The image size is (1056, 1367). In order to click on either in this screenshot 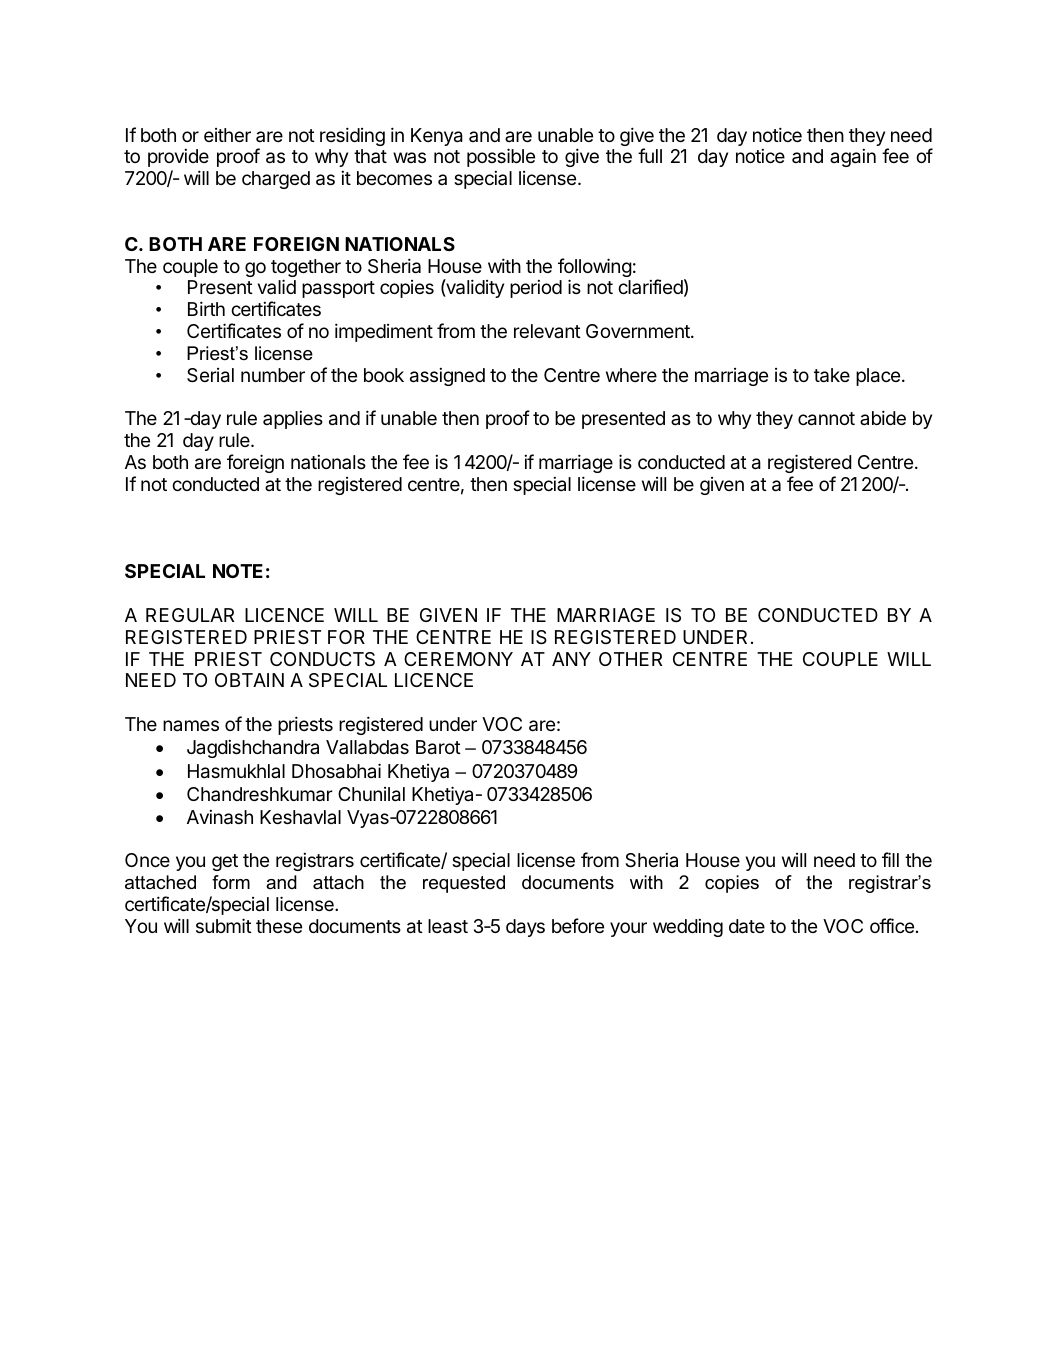, I will do `click(227, 135)`.
